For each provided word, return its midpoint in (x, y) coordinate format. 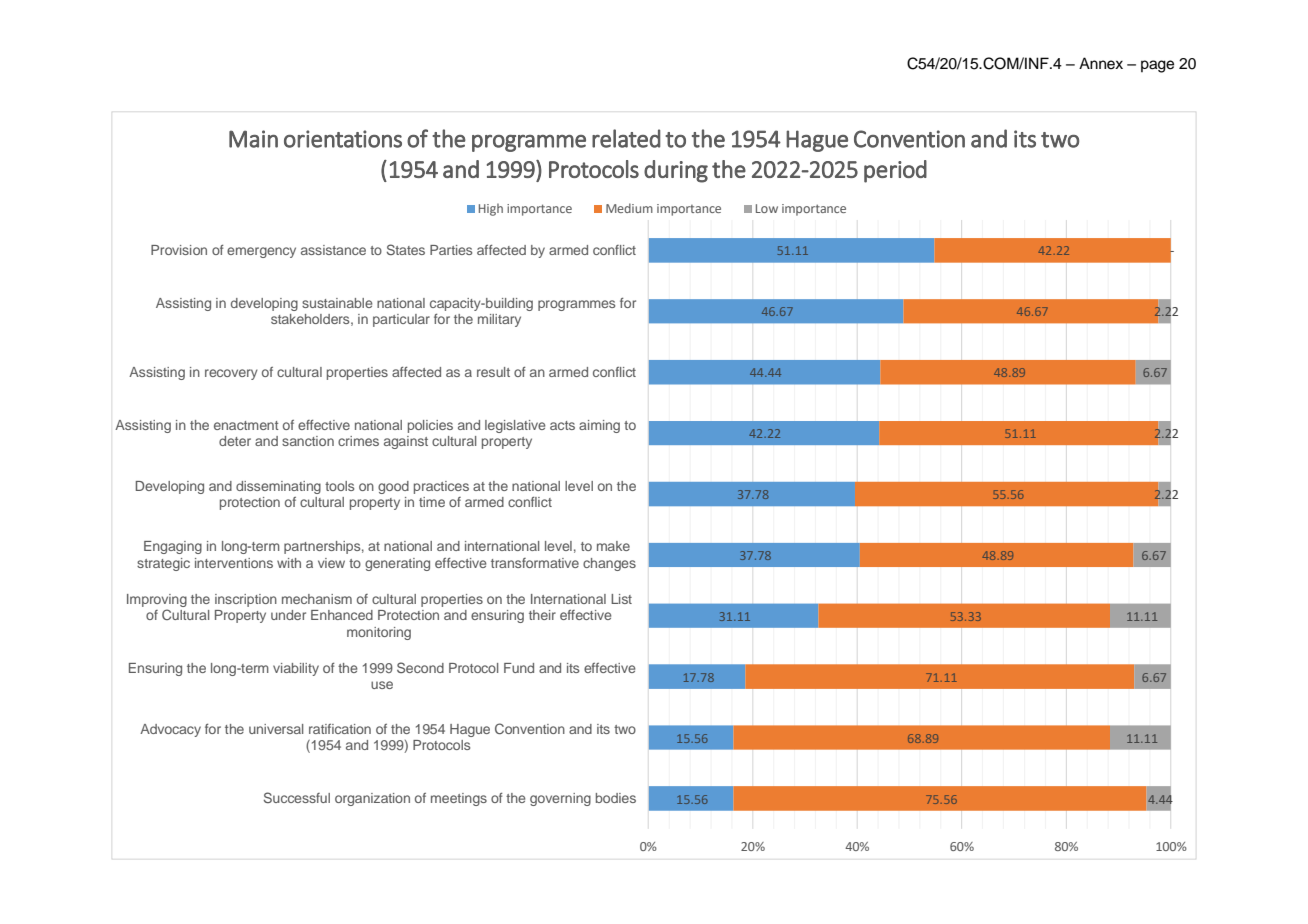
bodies (616, 798)
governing (560, 799)
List (621, 599)
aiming (599, 426)
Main (253, 139)
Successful (297, 797)
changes (609, 564)
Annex (1101, 63)
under (288, 615)
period (895, 171)
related (626, 138)
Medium (629, 208)
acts (562, 425)
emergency (261, 252)
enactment (246, 425)
